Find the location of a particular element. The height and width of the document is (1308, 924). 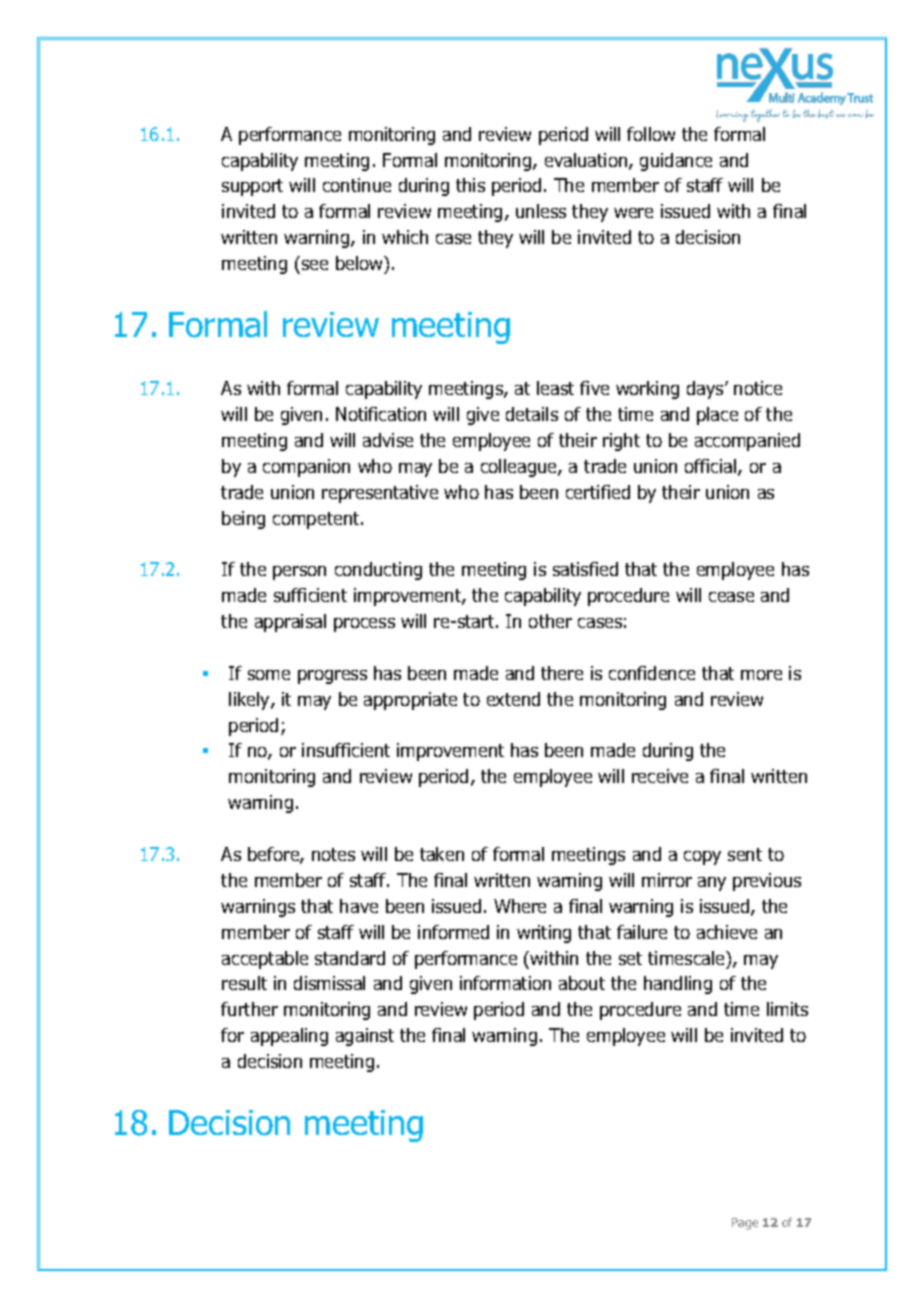

continue is located at coordinates (357, 185).
